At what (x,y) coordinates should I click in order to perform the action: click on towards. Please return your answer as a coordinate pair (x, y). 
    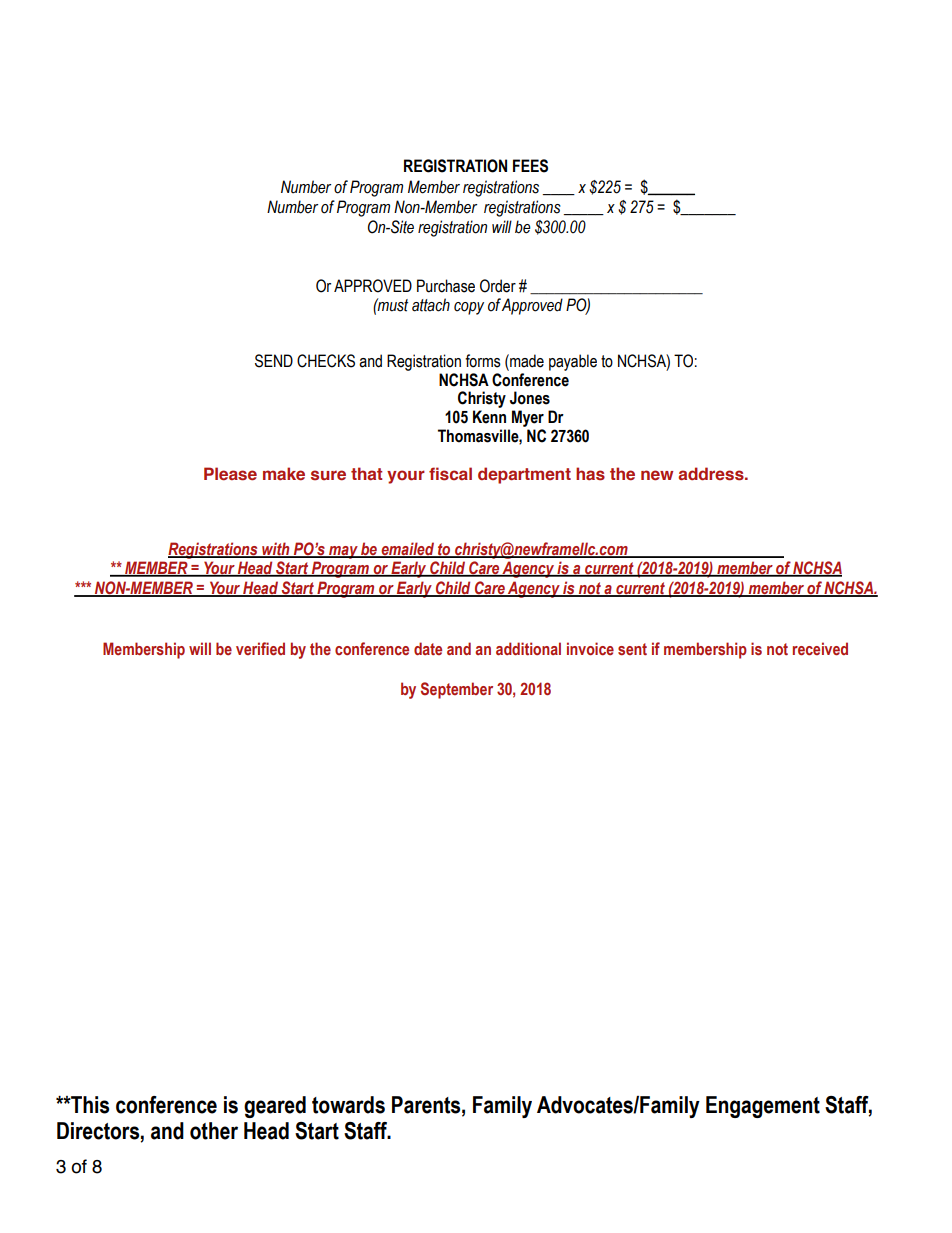
    Looking at the image, I should click on (348, 1105).
